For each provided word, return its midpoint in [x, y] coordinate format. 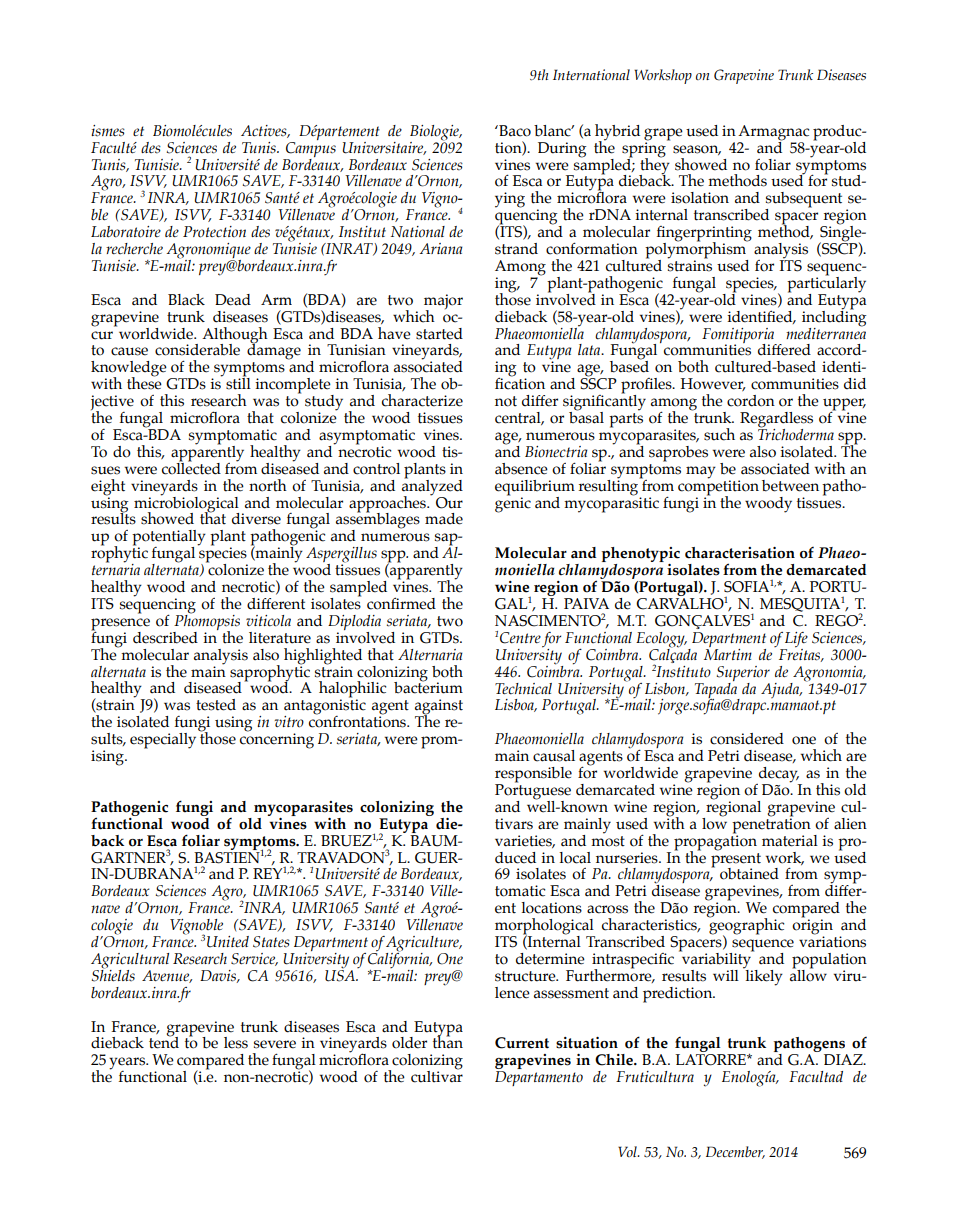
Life [796, 641]
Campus [311, 148]
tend [164, 1042]
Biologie [435, 133]
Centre [520, 638]
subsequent [803, 201]
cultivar [437, 1076]
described [165, 638]
